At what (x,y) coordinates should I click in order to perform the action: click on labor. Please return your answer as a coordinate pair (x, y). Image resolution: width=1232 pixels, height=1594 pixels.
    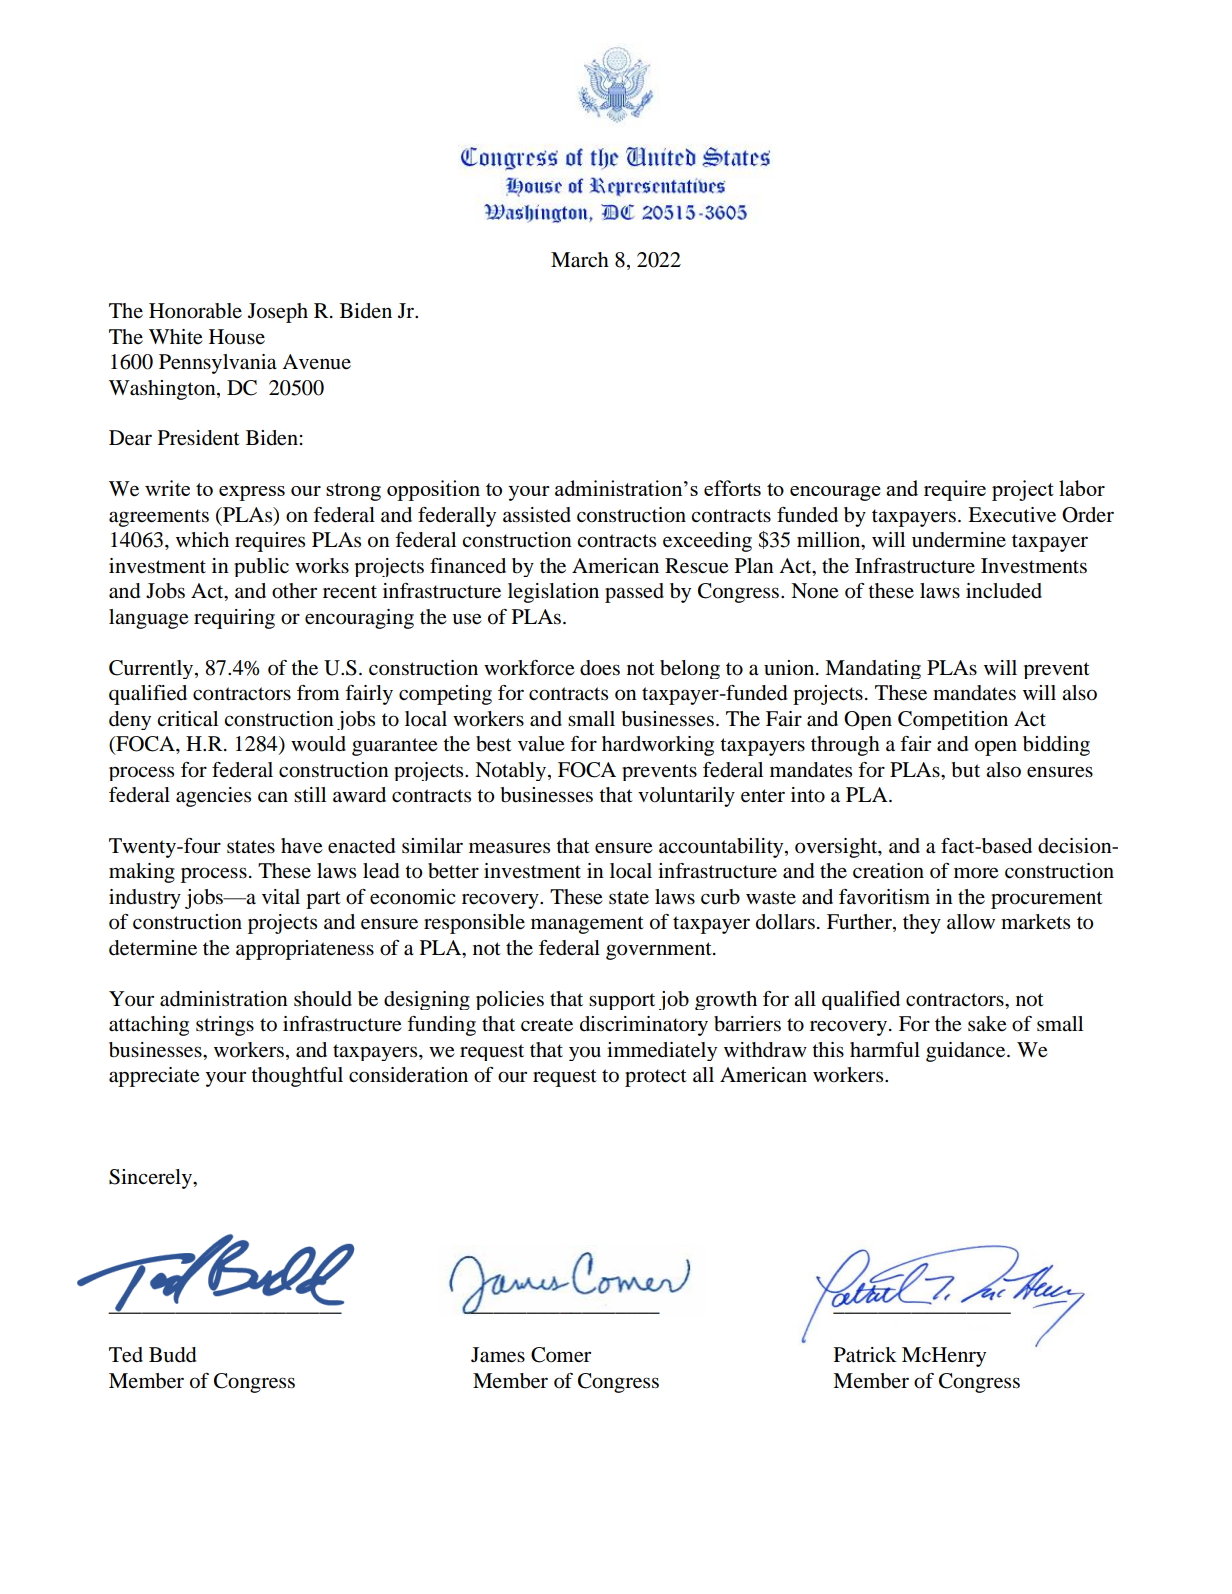
    Looking at the image, I should click on (1082, 488).
